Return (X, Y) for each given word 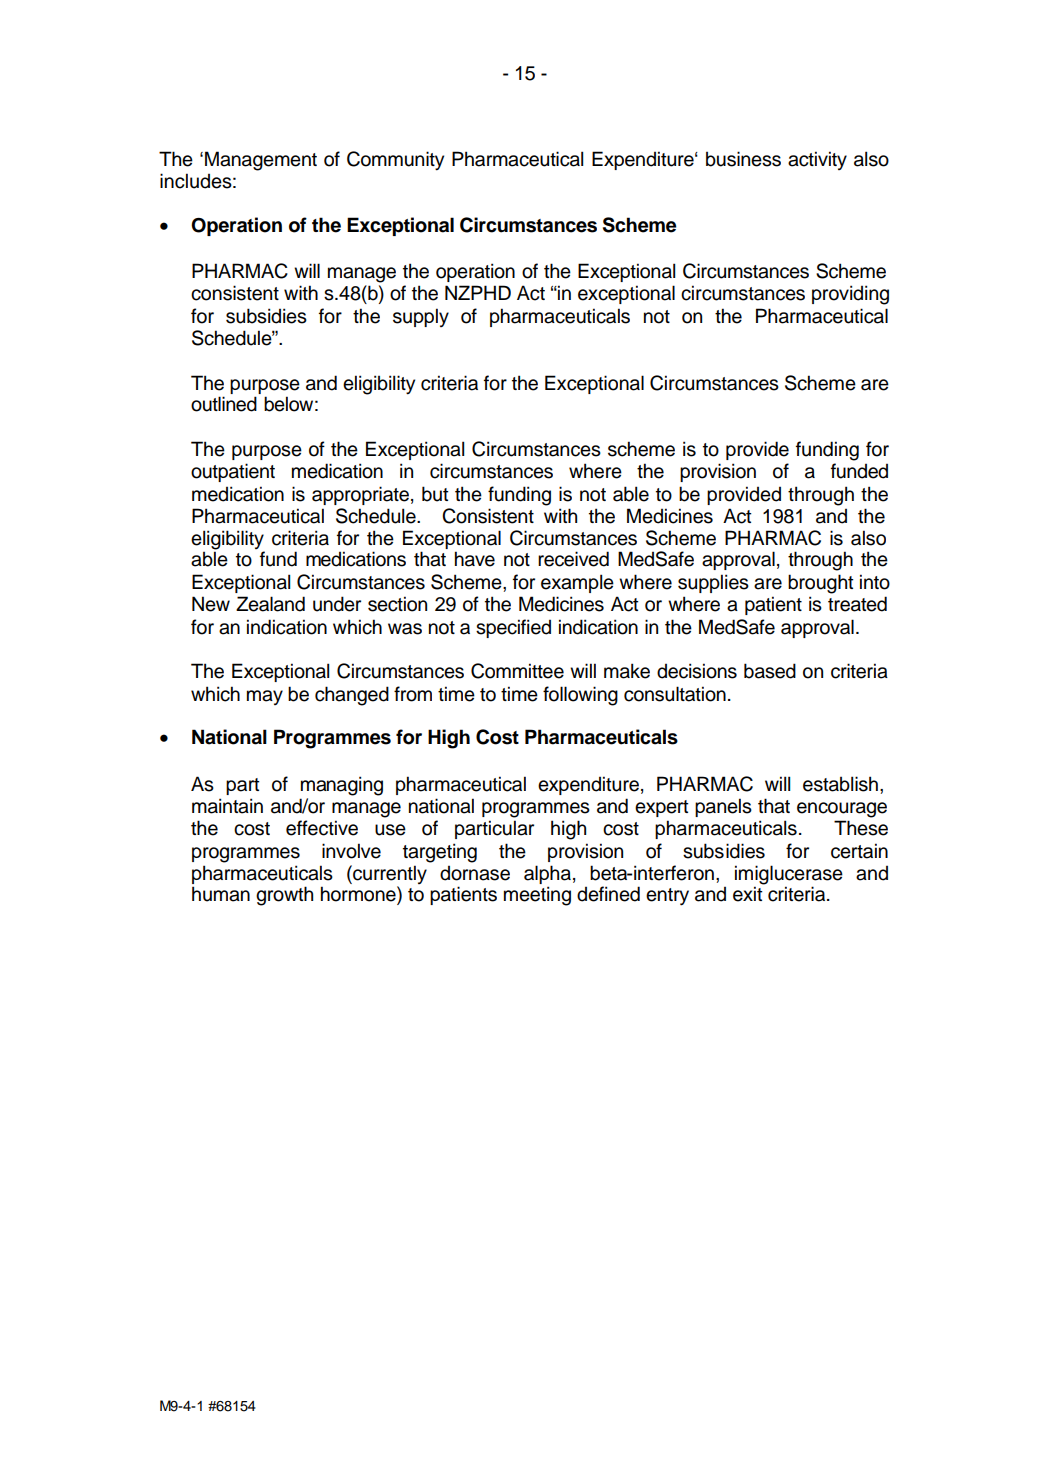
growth (284, 896)
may (265, 697)
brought (821, 584)
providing (850, 295)
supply (421, 317)
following (580, 696)
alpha (547, 876)
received (573, 559)
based (770, 671)
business (743, 159)
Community (395, 161)
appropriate (360, 495)
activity (817, 160)
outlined (224, 404)
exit (748, 894)
